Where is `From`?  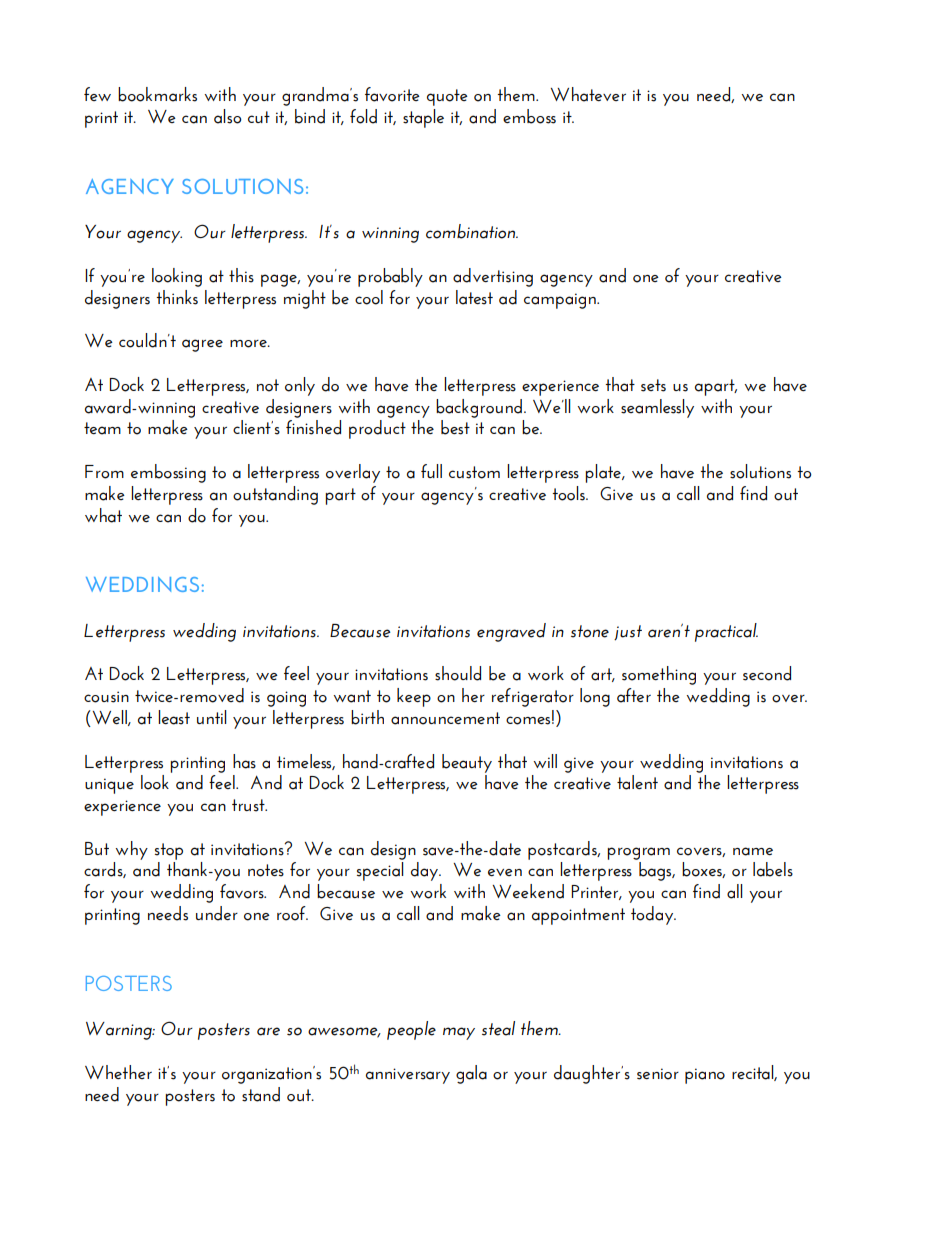
From is located at coordinates (104, 472).
